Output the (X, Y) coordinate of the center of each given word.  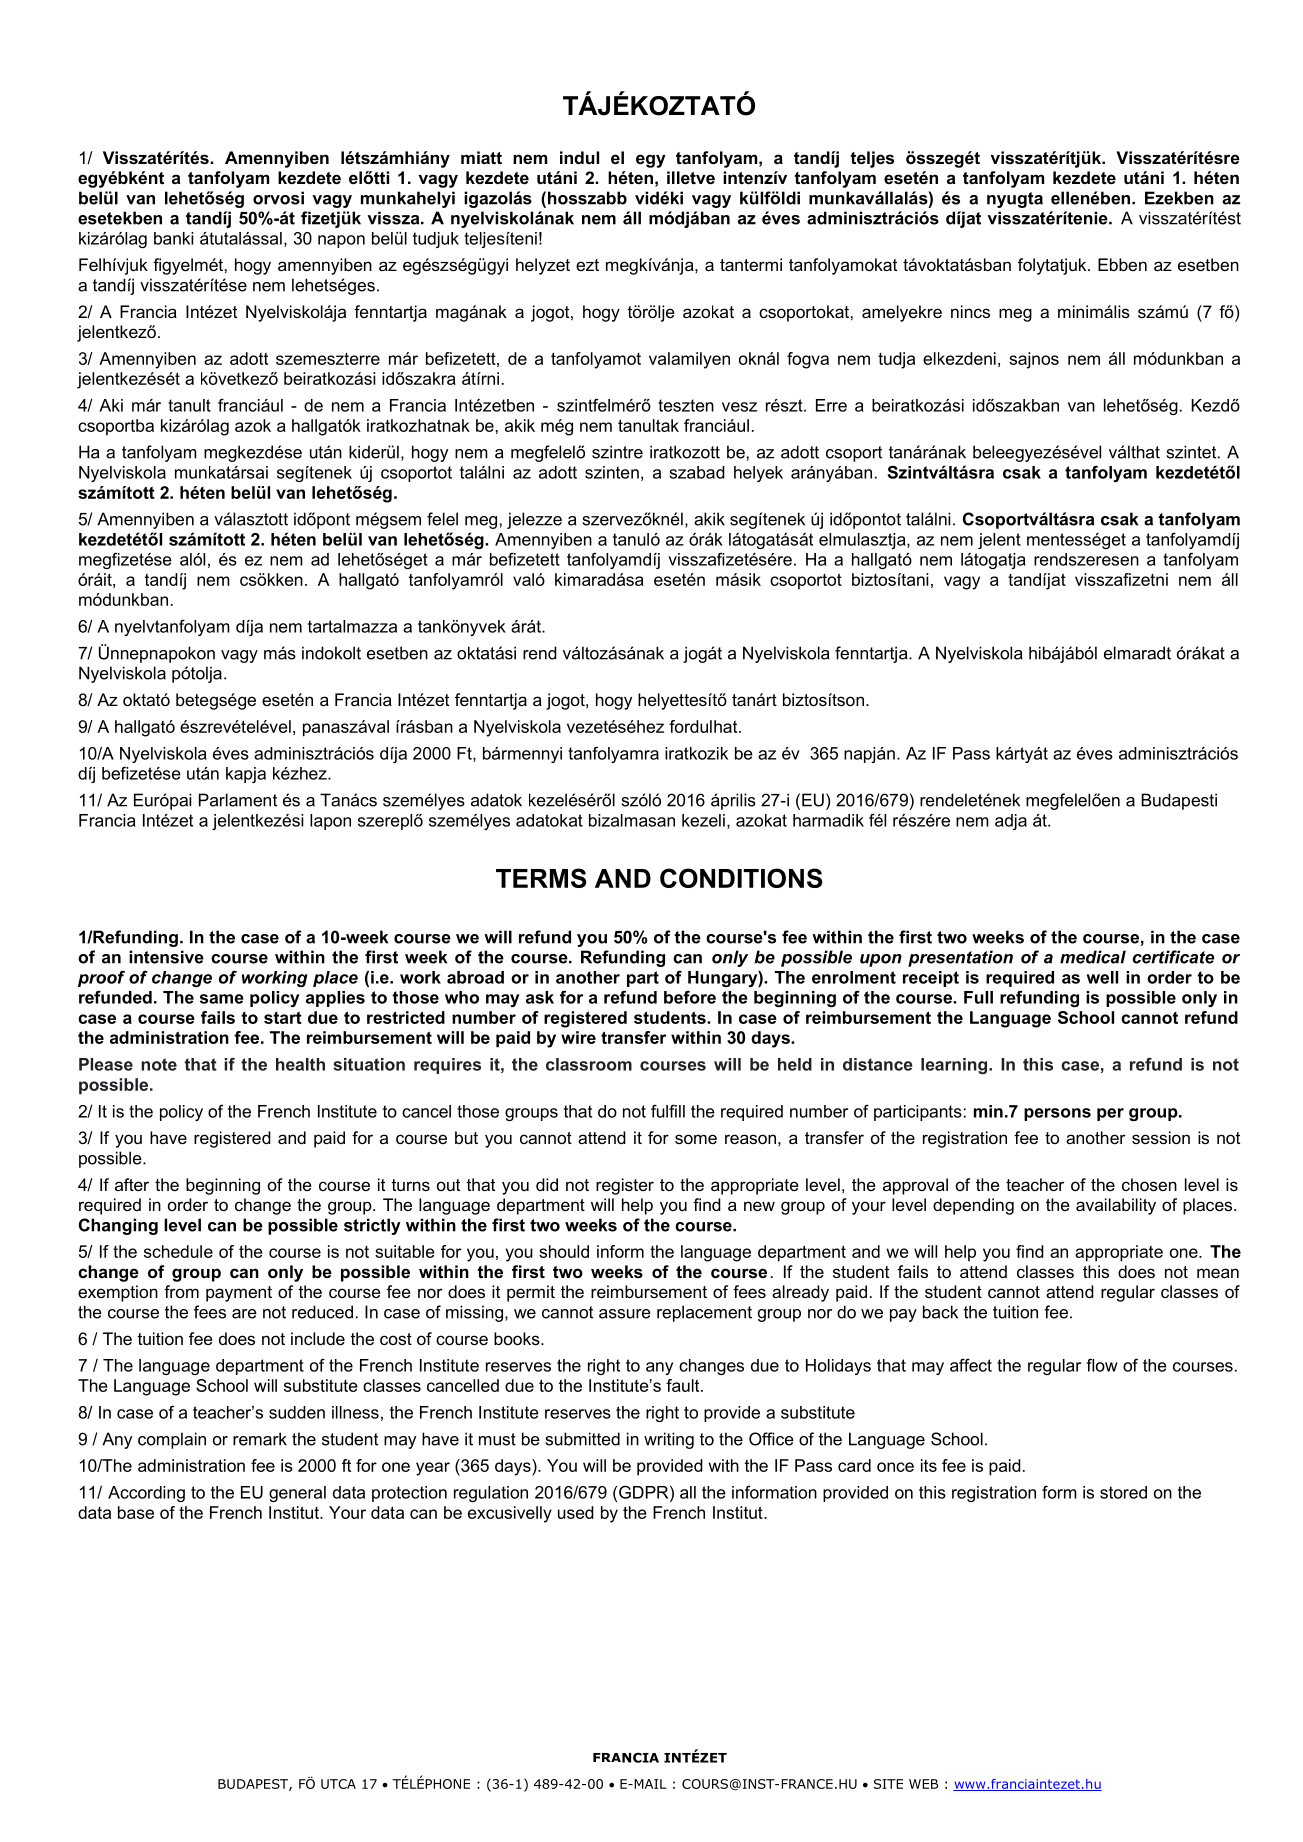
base (136, 1512)
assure (625, 1314)
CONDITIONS (741, 878)
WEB (923, 1784)
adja (1011, 822)
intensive (166, 957)
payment (239, 1294)
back (940, 1312)
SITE (888, 1784)
